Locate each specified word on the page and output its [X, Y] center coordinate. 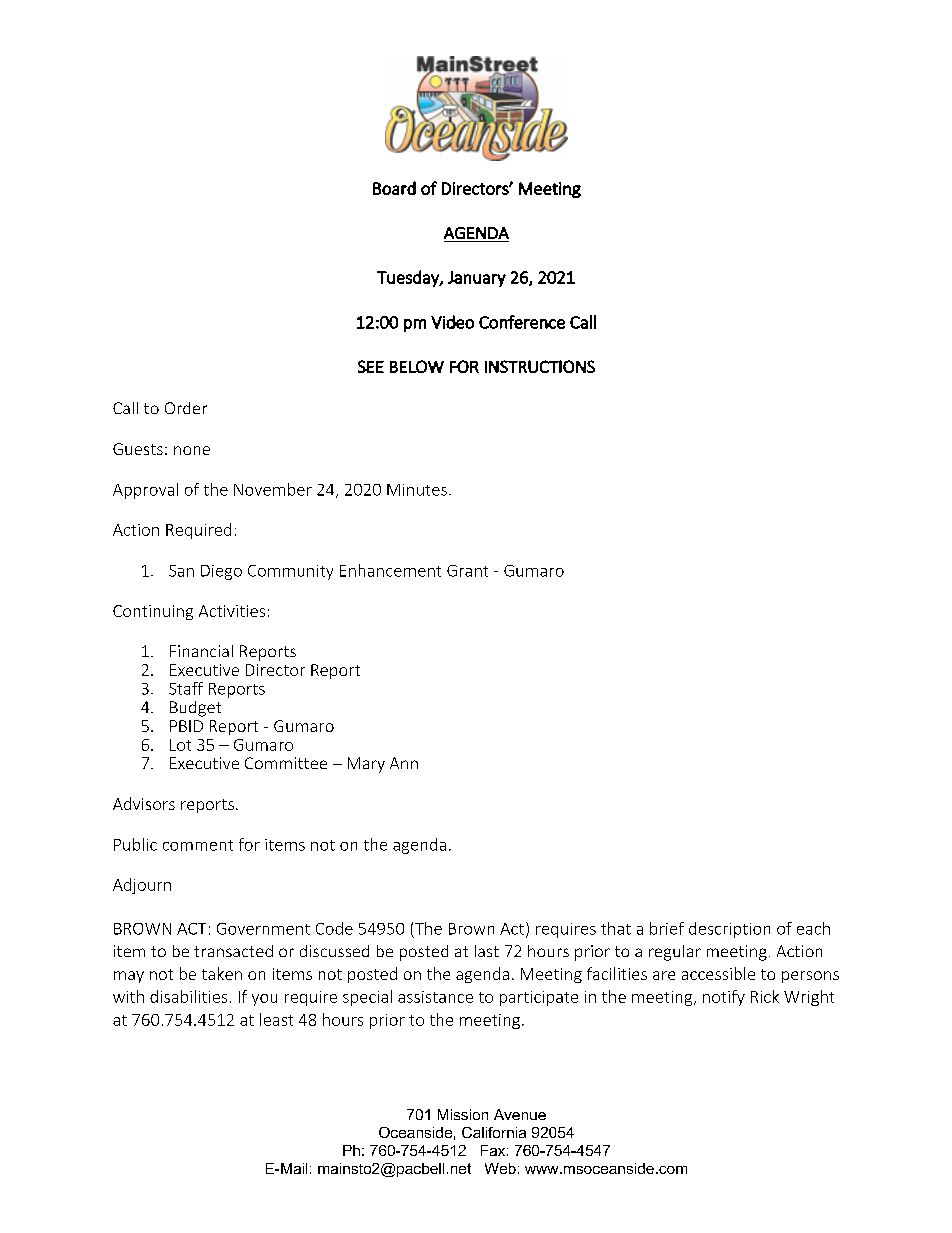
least [276, 1019]
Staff [186, 688]
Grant [467, 571]
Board [394, 188]
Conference [522, 322]
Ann [404, 763]
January [477, 279]
